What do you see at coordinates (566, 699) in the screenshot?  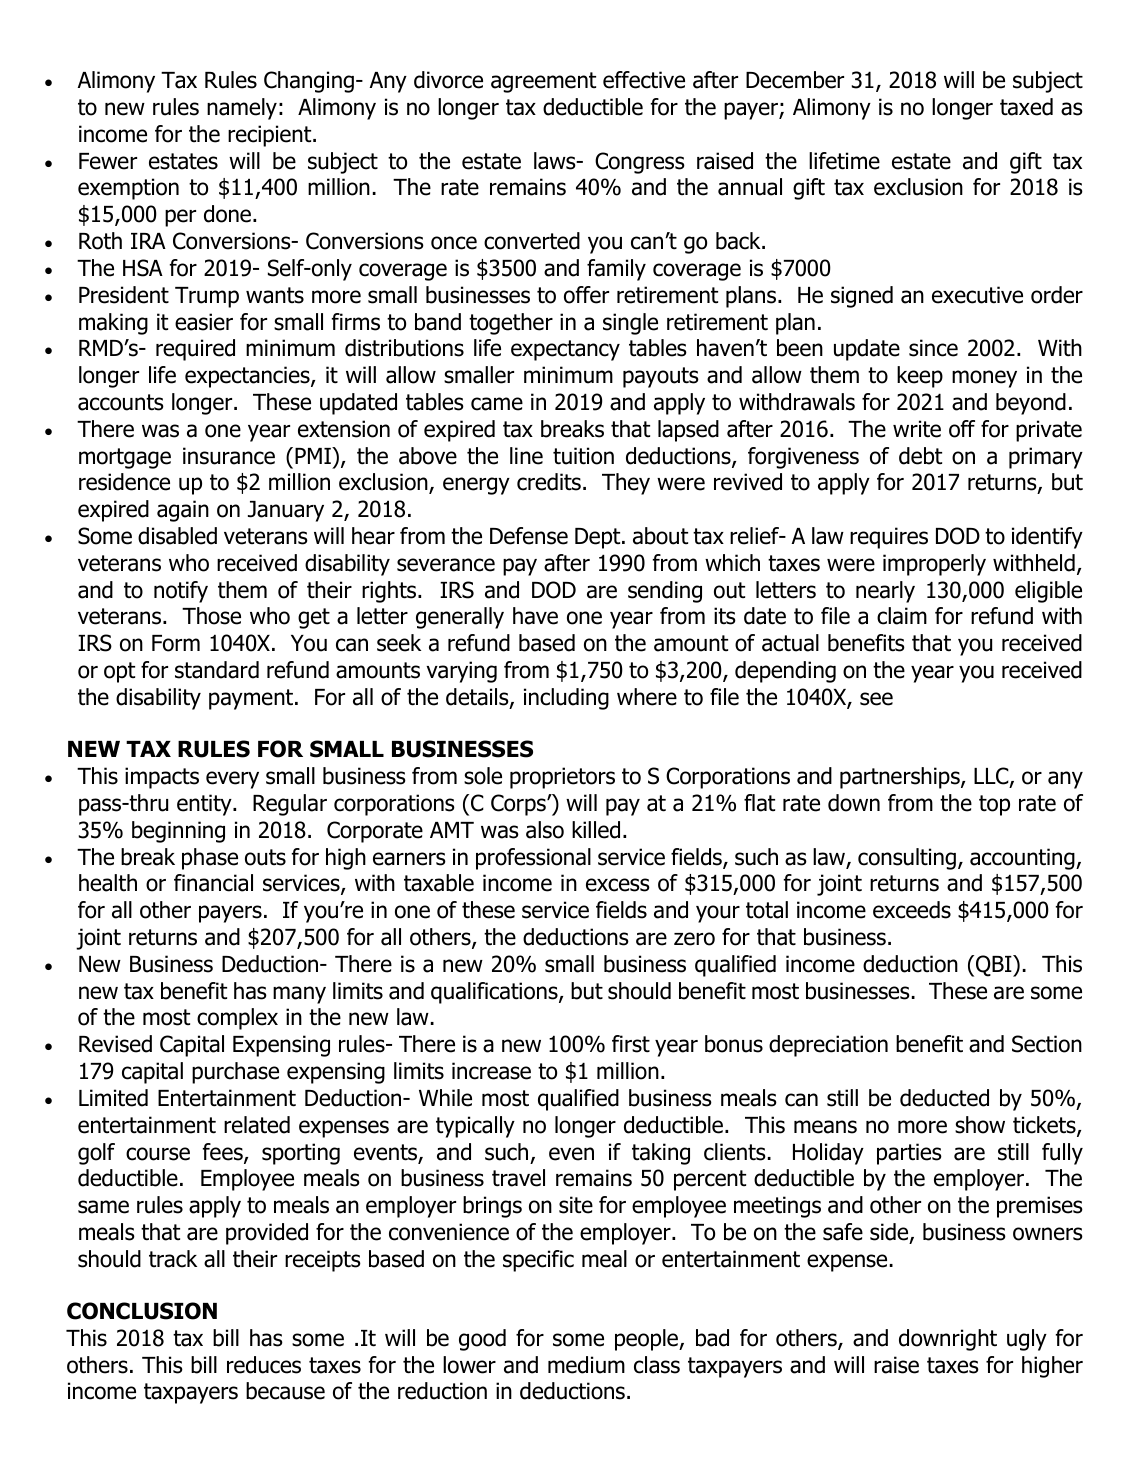 I see `including` at bounding box center [566, 699].
